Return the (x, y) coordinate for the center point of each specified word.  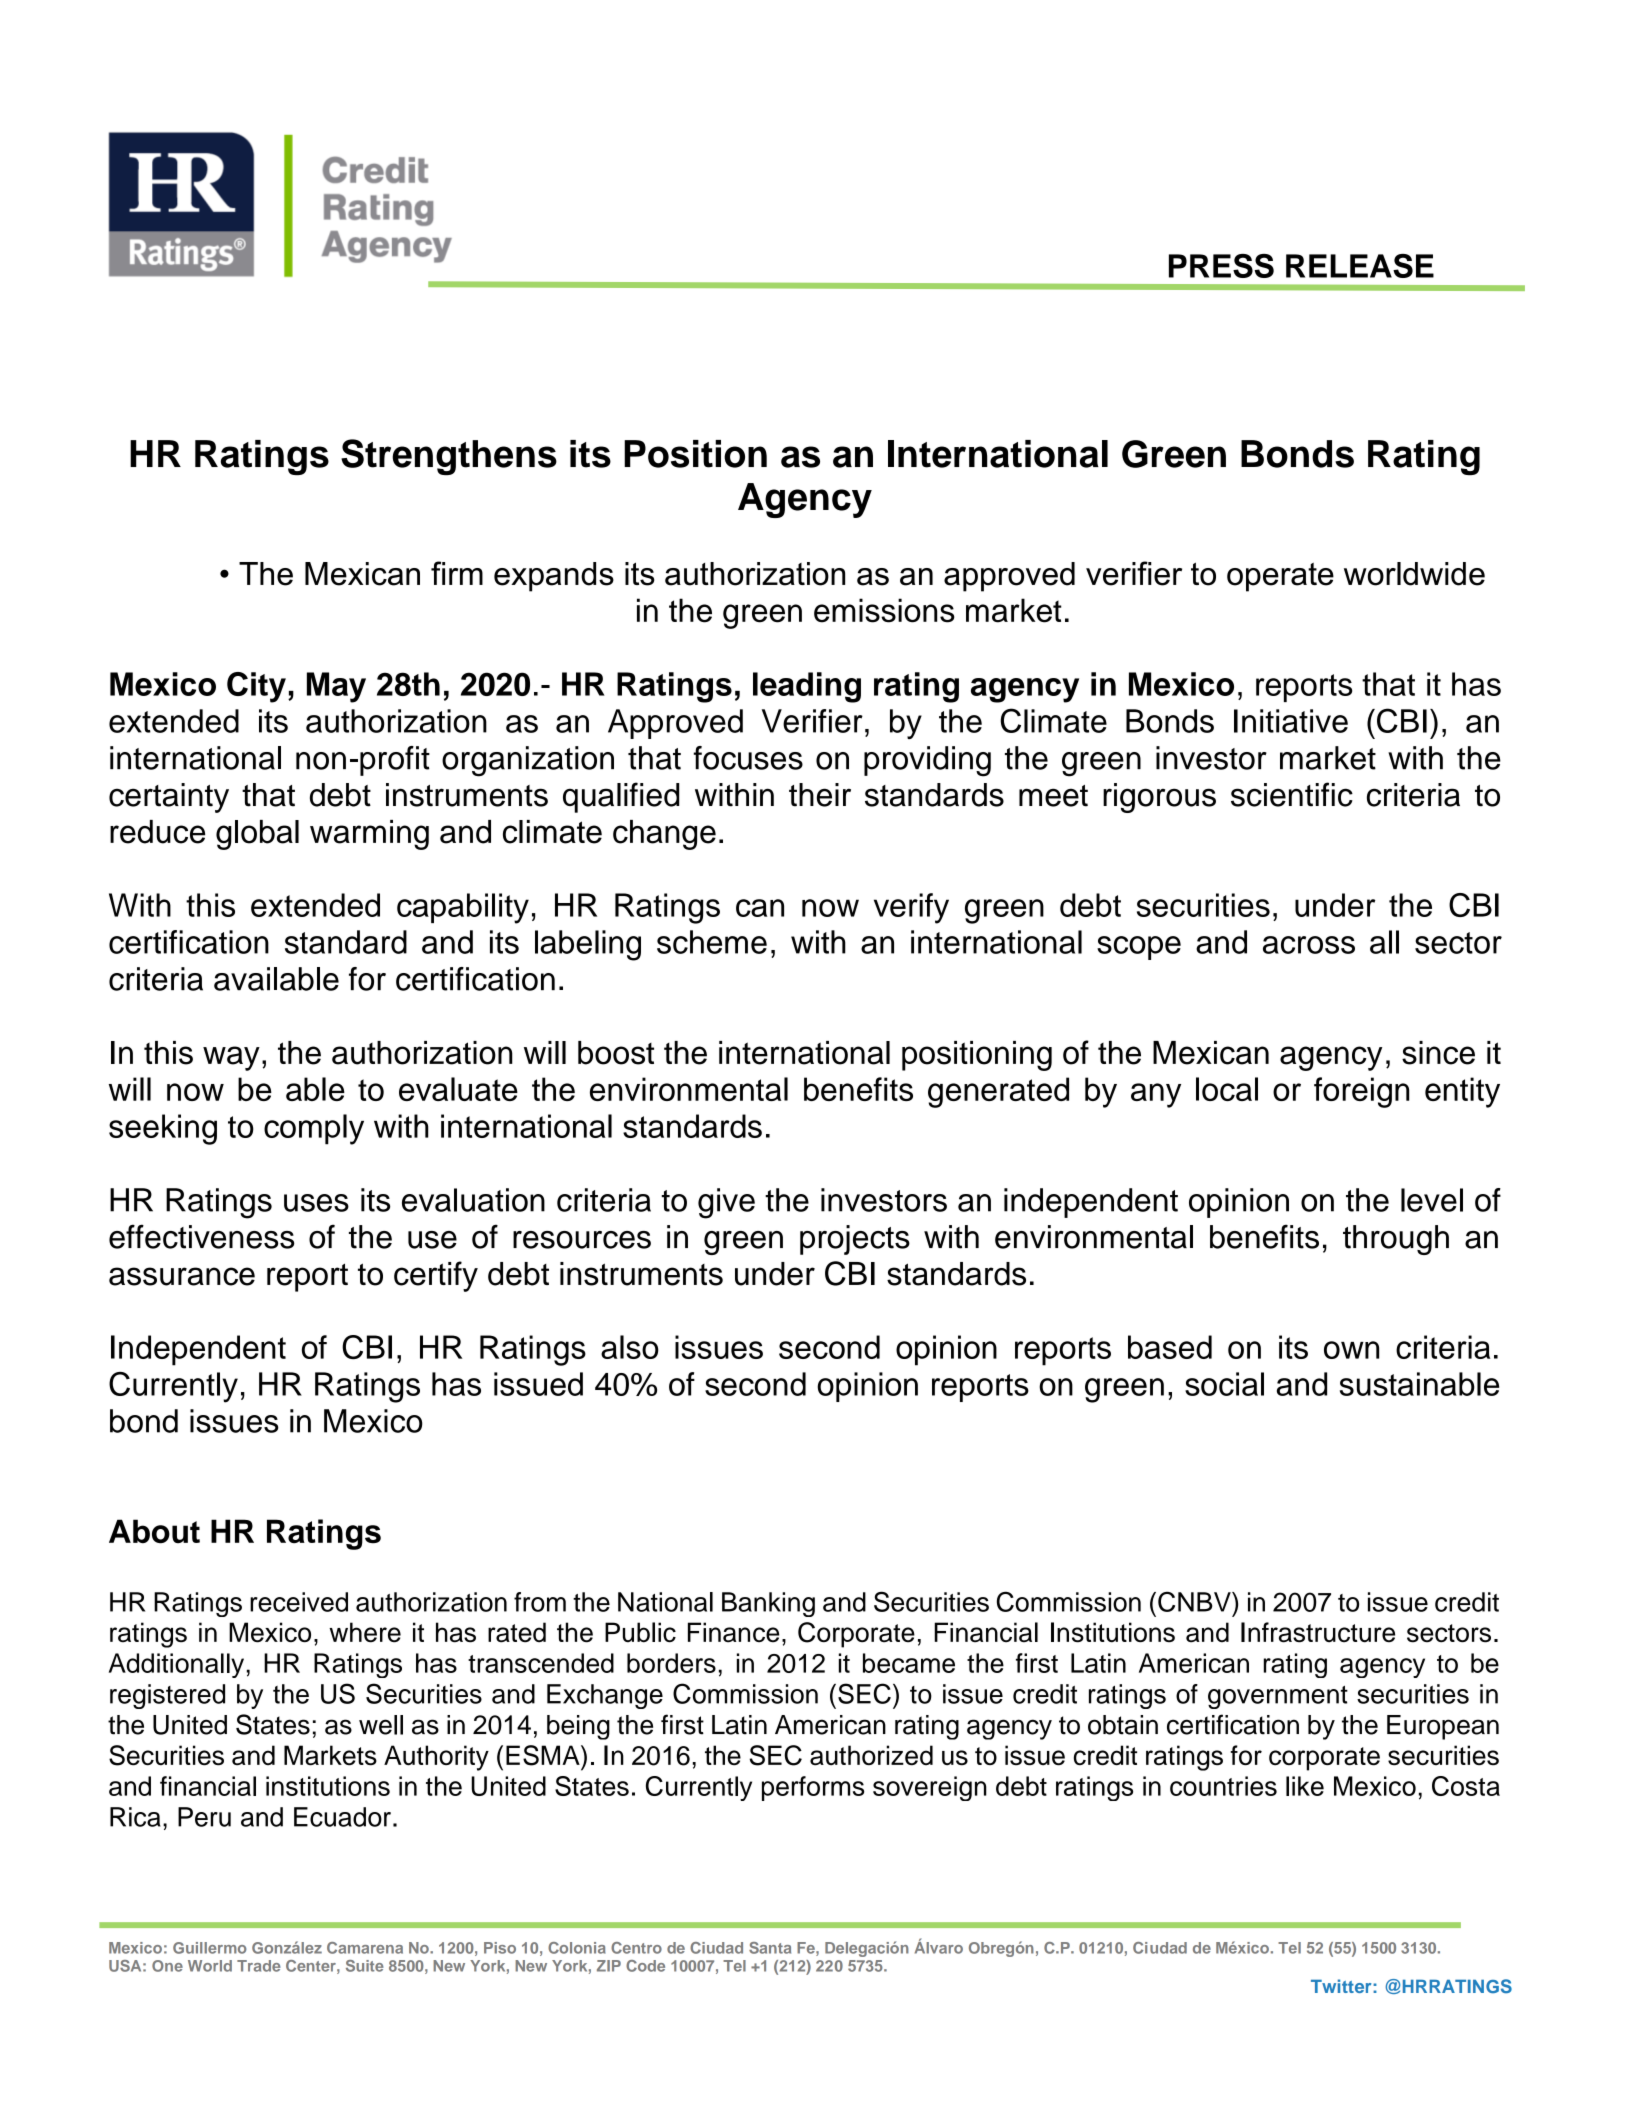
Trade (259, 1966)
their (820, 795)
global (257, 835)
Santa (770, 1948)
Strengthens (449, 457)
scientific (1292, 794)
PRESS (1221, 266)
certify (436, 1276)
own (1351, 1350)
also (630, 1347)
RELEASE (1360, 266)
